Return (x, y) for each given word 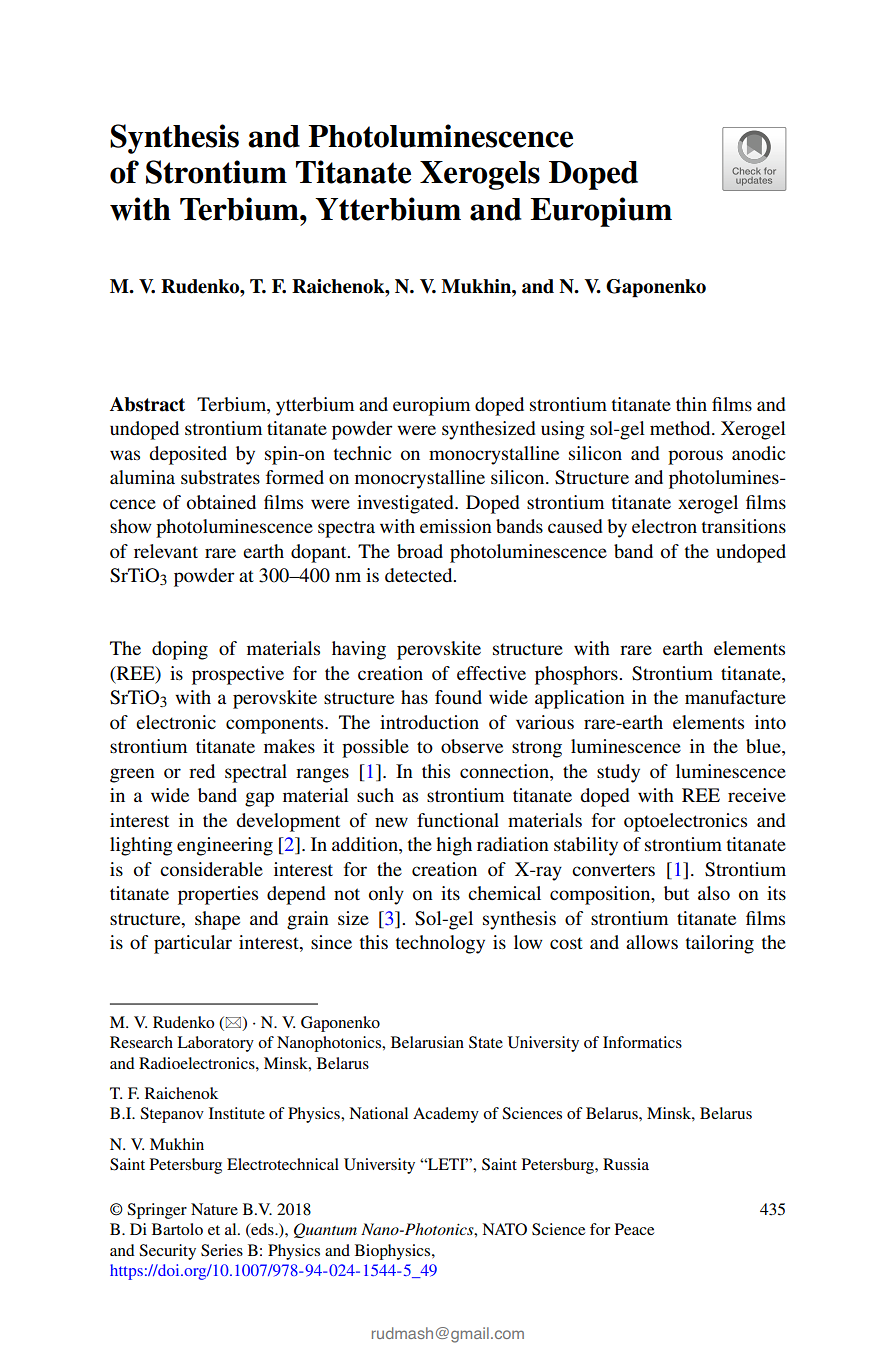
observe (472, 746)
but (676, 893)
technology (440, 944)
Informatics (642, 1042)
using (563, 430)
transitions (744, 526)
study (618, 773)
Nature (214, 1209)
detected (420, 575)
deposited (188, 455)
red (202, 771)
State (486, 1042)
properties (218, 895)
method (681, 428)
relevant (166, 551)
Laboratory (215, 1044)
